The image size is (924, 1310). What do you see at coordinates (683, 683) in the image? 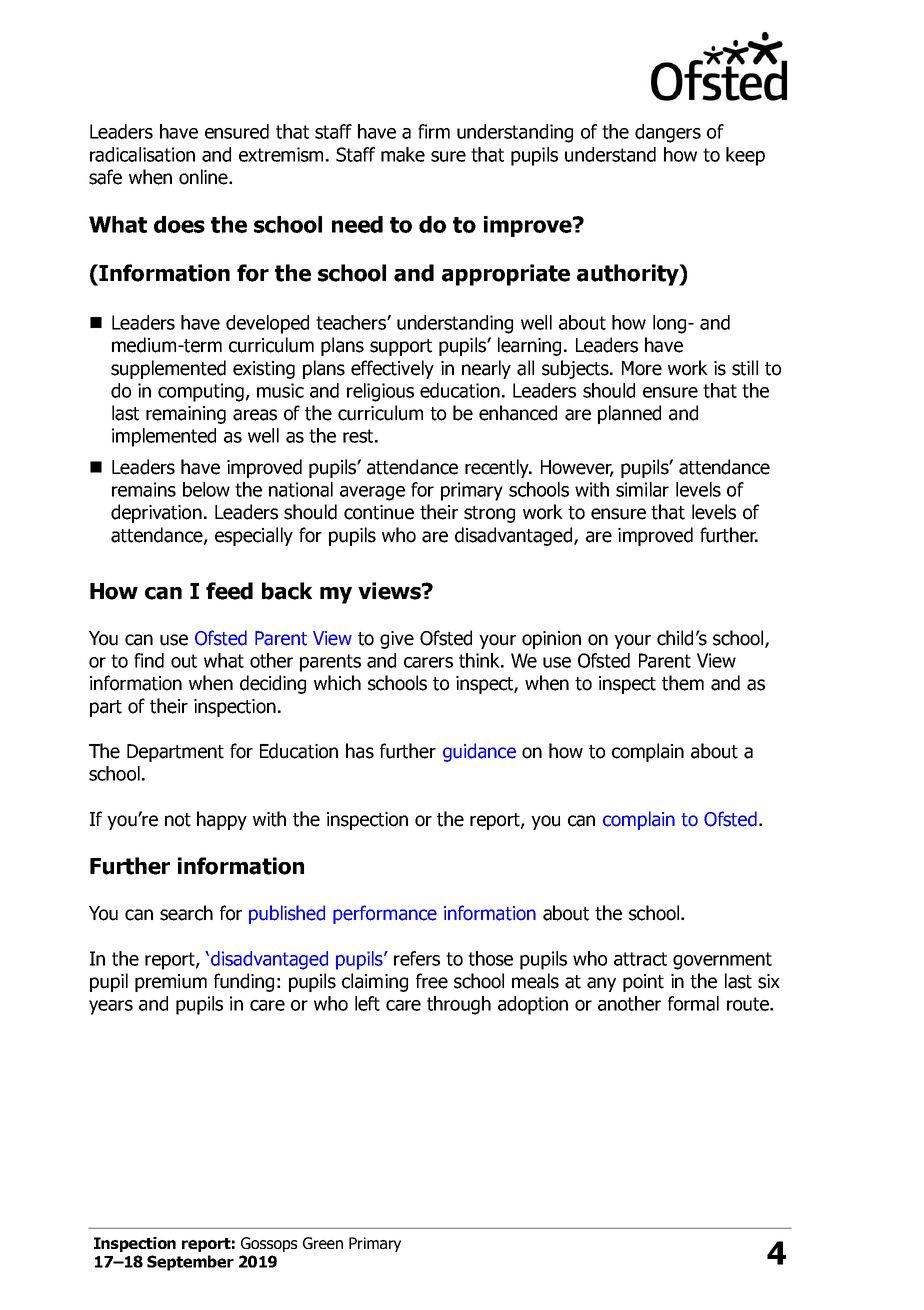
I see `them` at bounding box center [683, 683].
